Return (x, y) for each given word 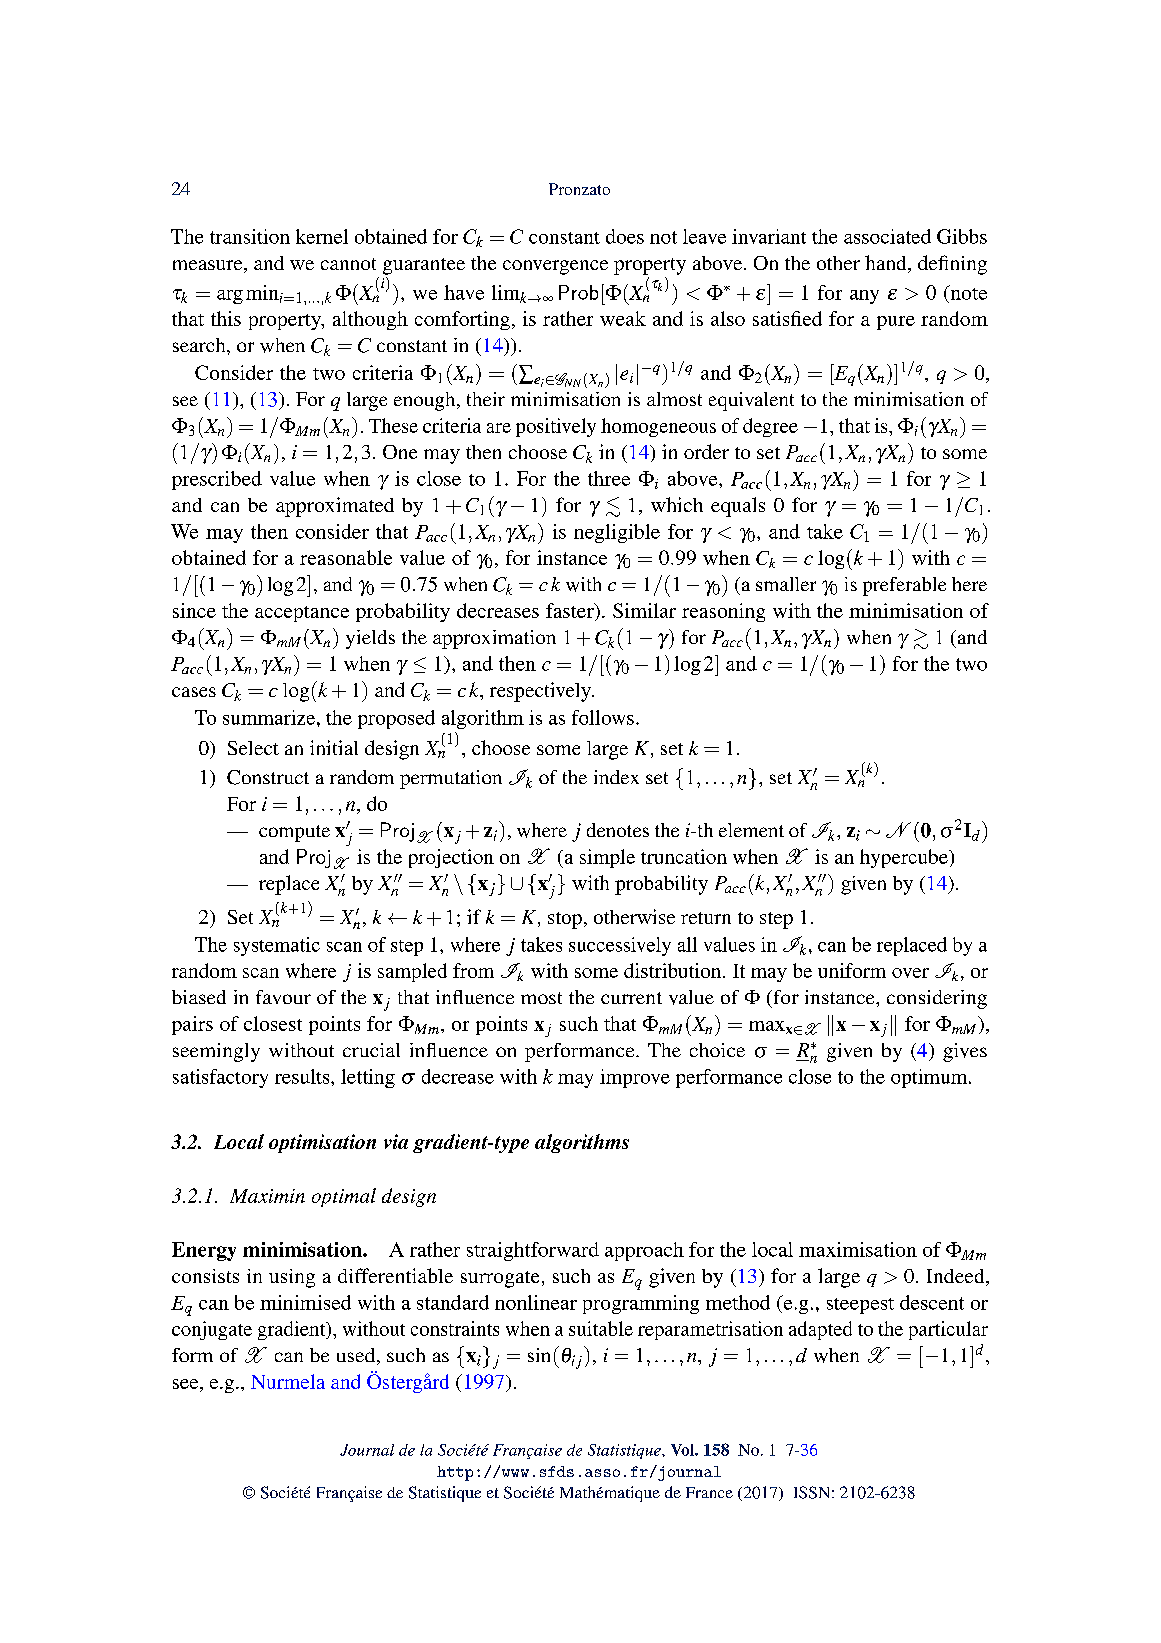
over (910, 973)
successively (620, 946)
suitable (601, 1328)
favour (283, 997)
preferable (904, 586)
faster (571, 610)
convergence (555, 267)
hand (887, 264)
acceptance (302, 614)
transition (250, 236)
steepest (860, 1306)
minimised (305, 1302)
